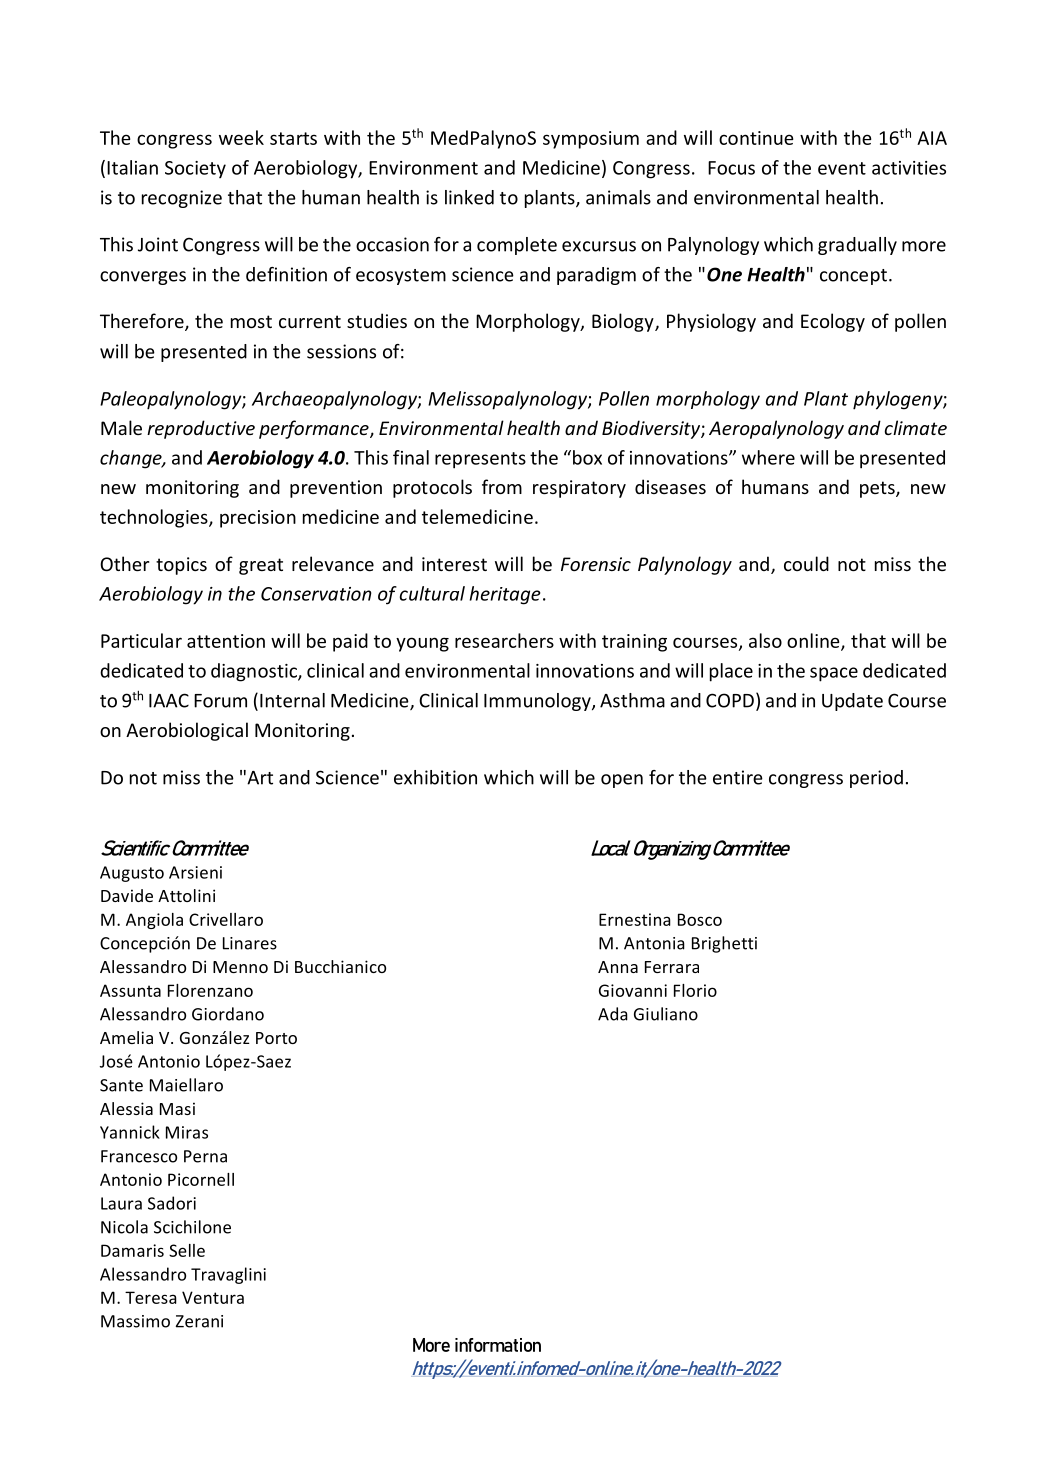 The height and width of the document is (1481, 1047). What do you see at coordinates (538, 702) in the document?
I see `Immunology` at bounding box center [538, 702].
